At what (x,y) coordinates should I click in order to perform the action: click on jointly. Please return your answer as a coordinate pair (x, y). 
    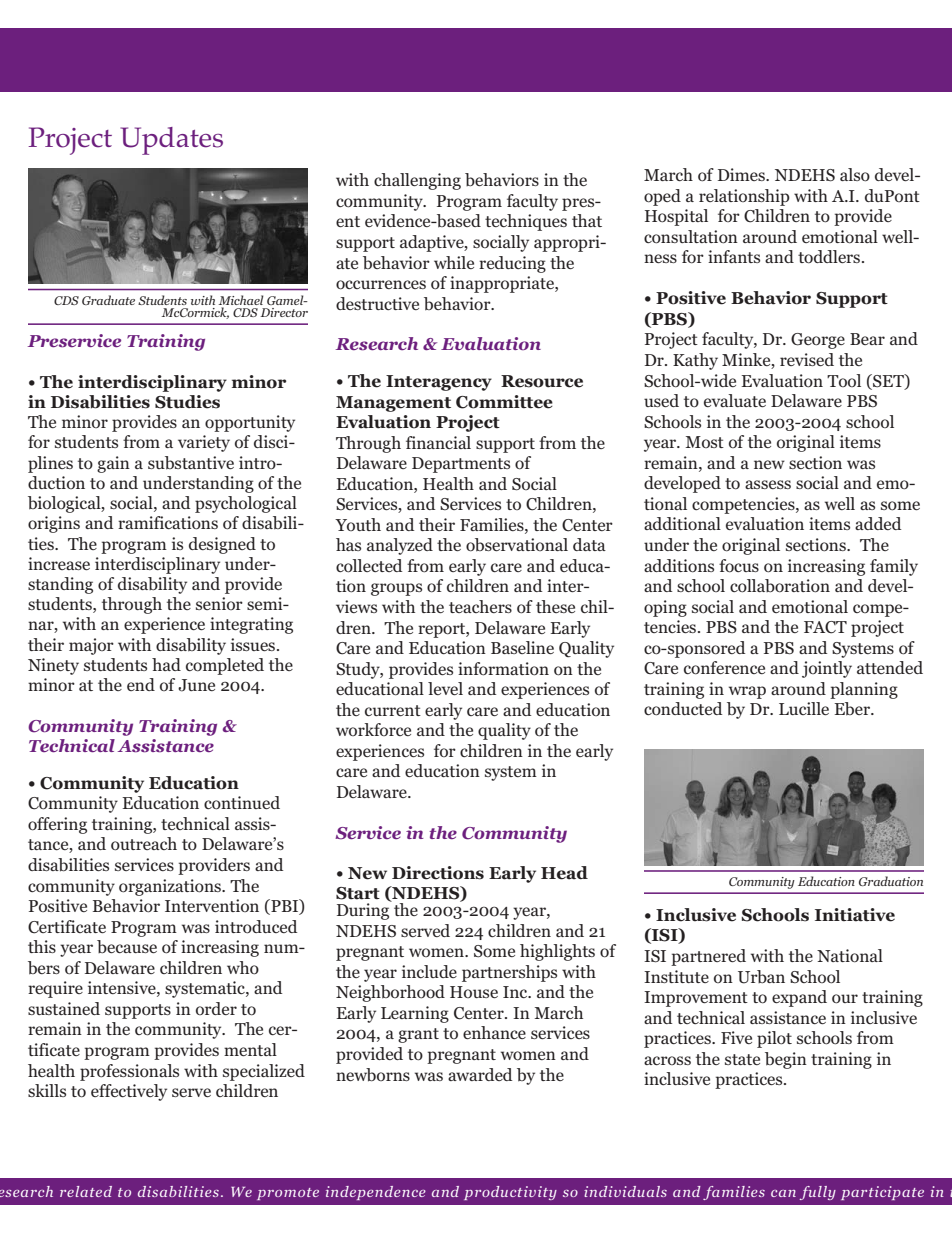
    Looking at the image, I should click on (827, 669).
